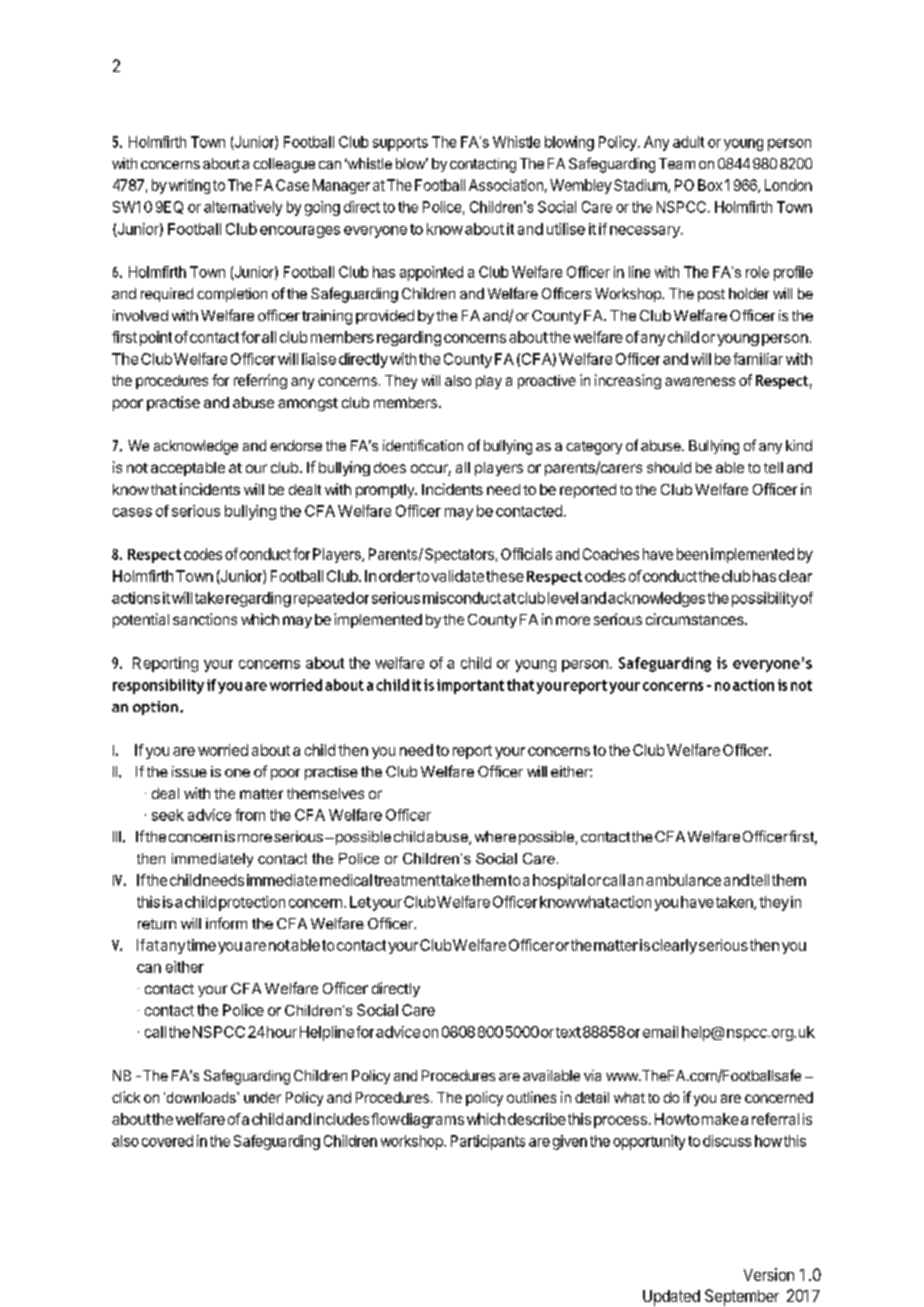 The width and height of the page is (924, 1307). What do you see at coordinates (677, 163) in the page?
I see `Team` at bounding box center [677, 163].
